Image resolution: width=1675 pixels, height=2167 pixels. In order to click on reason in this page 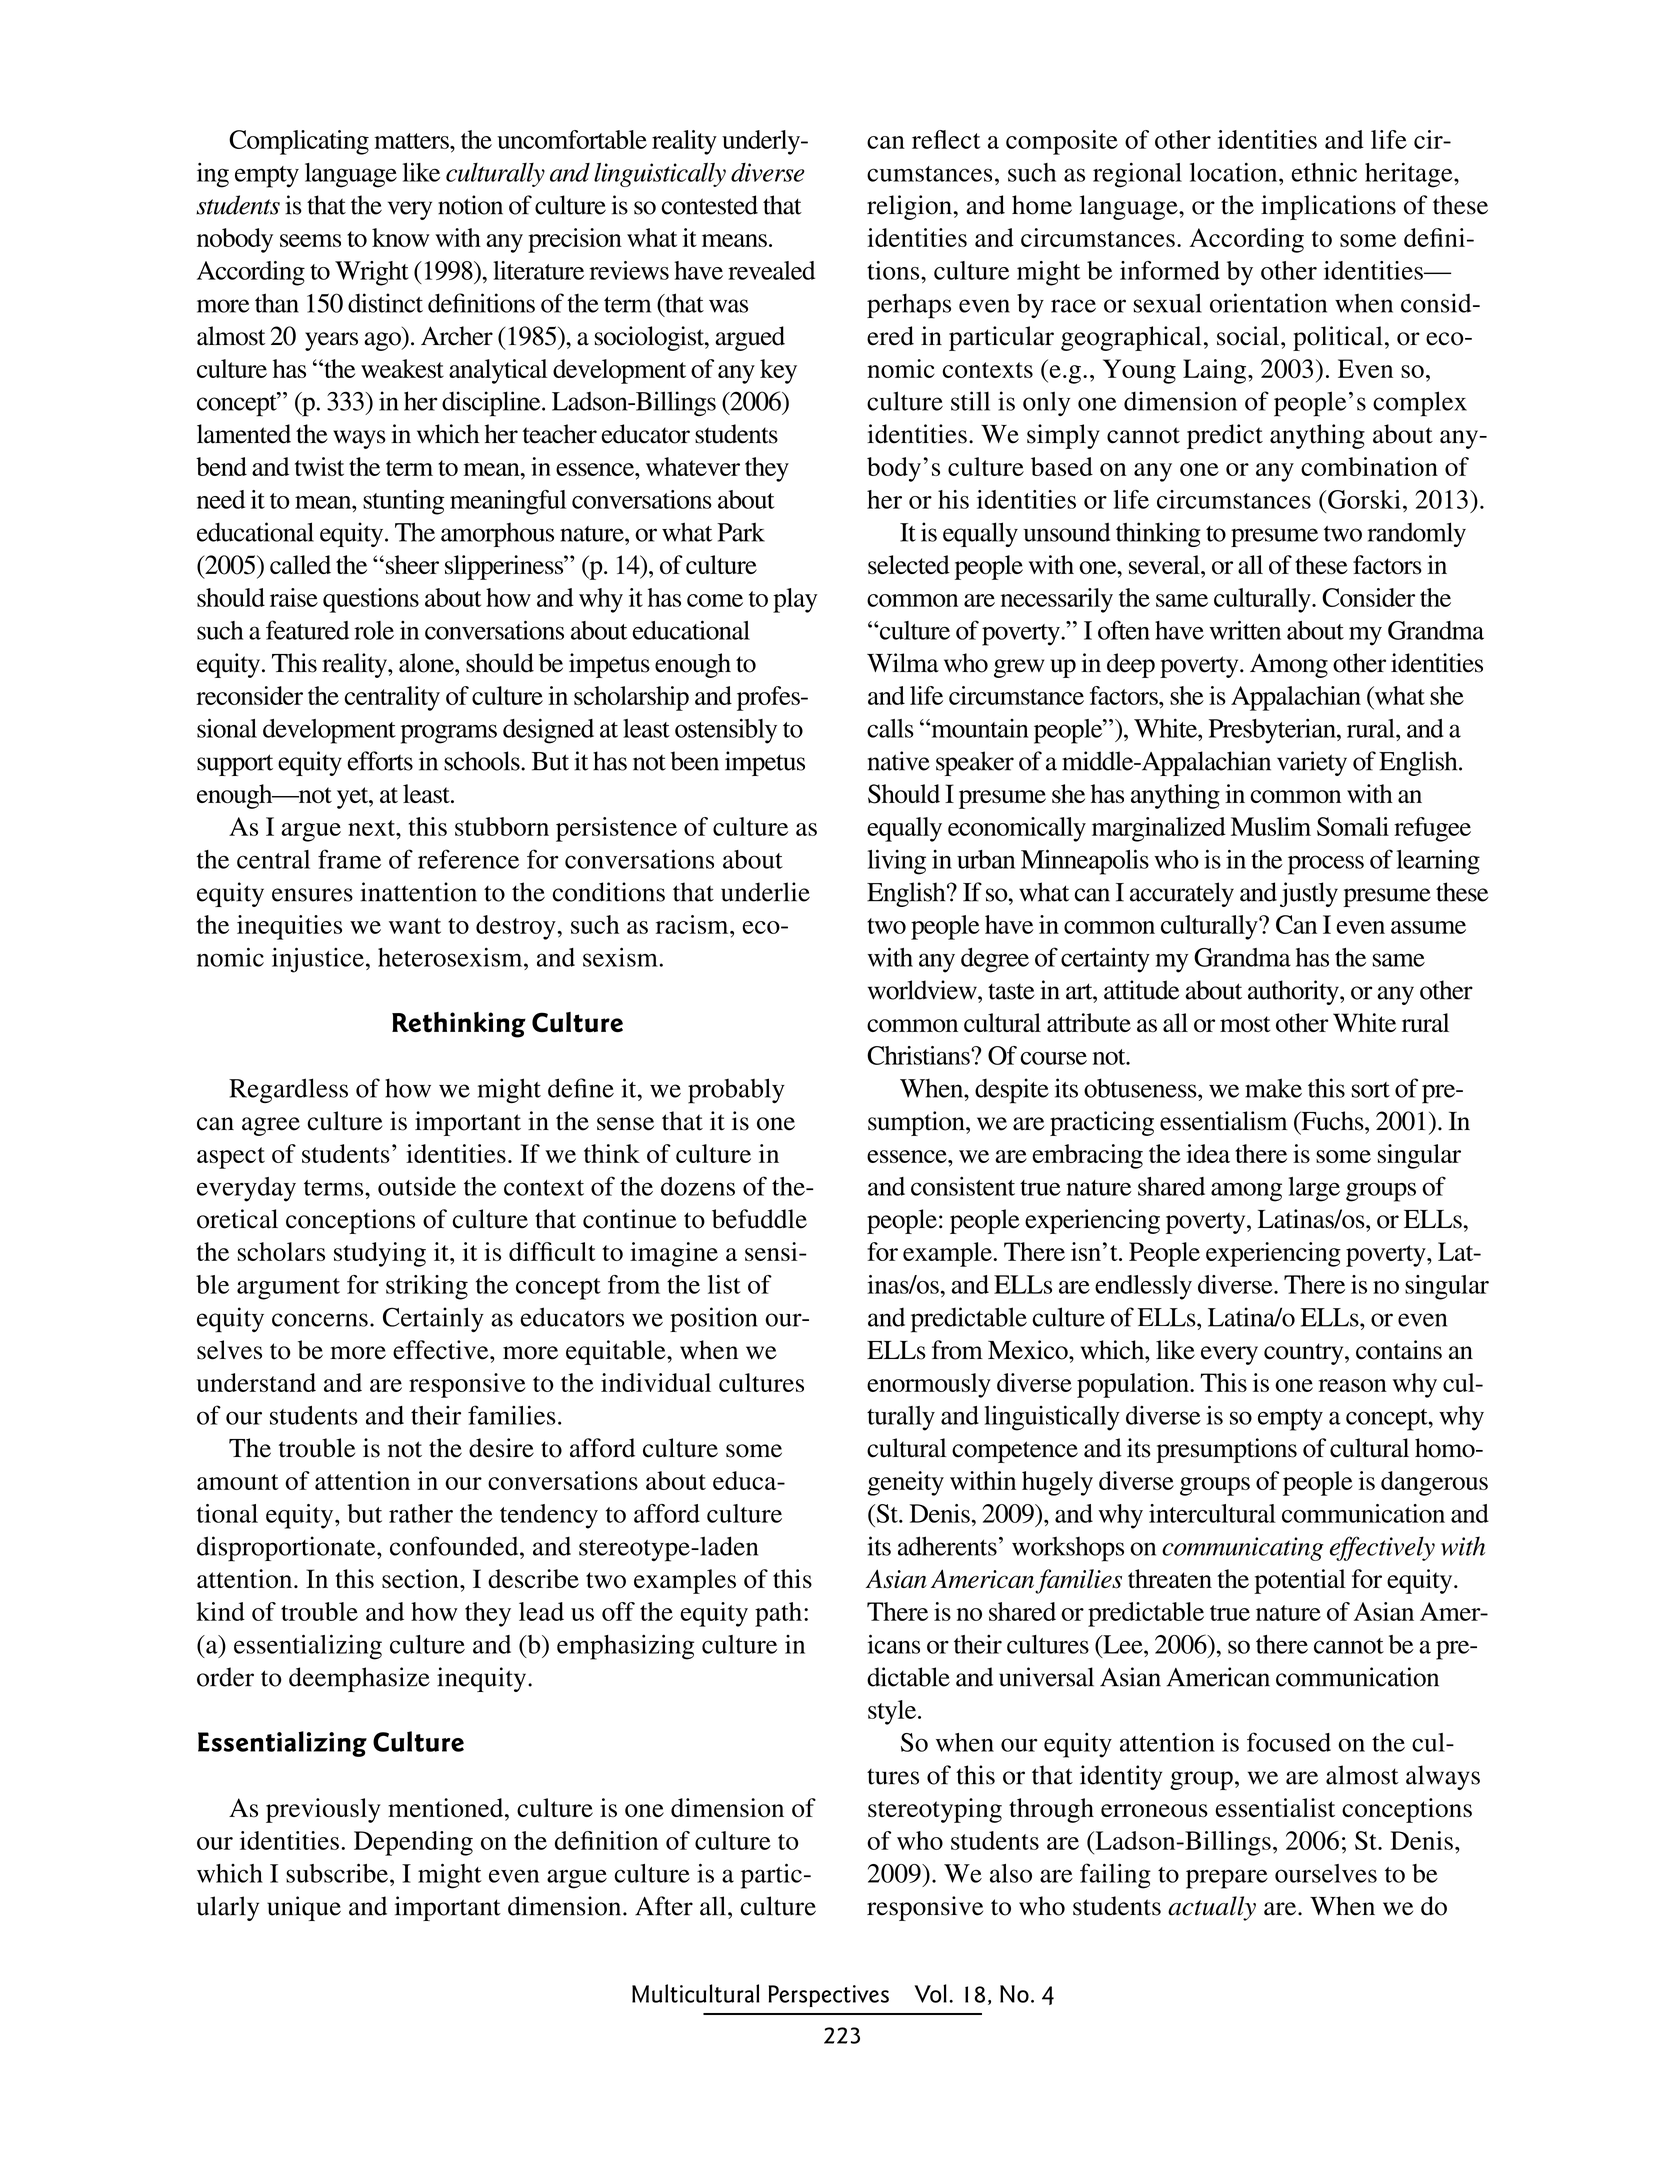, I will do `click(1352, 1385)`.
